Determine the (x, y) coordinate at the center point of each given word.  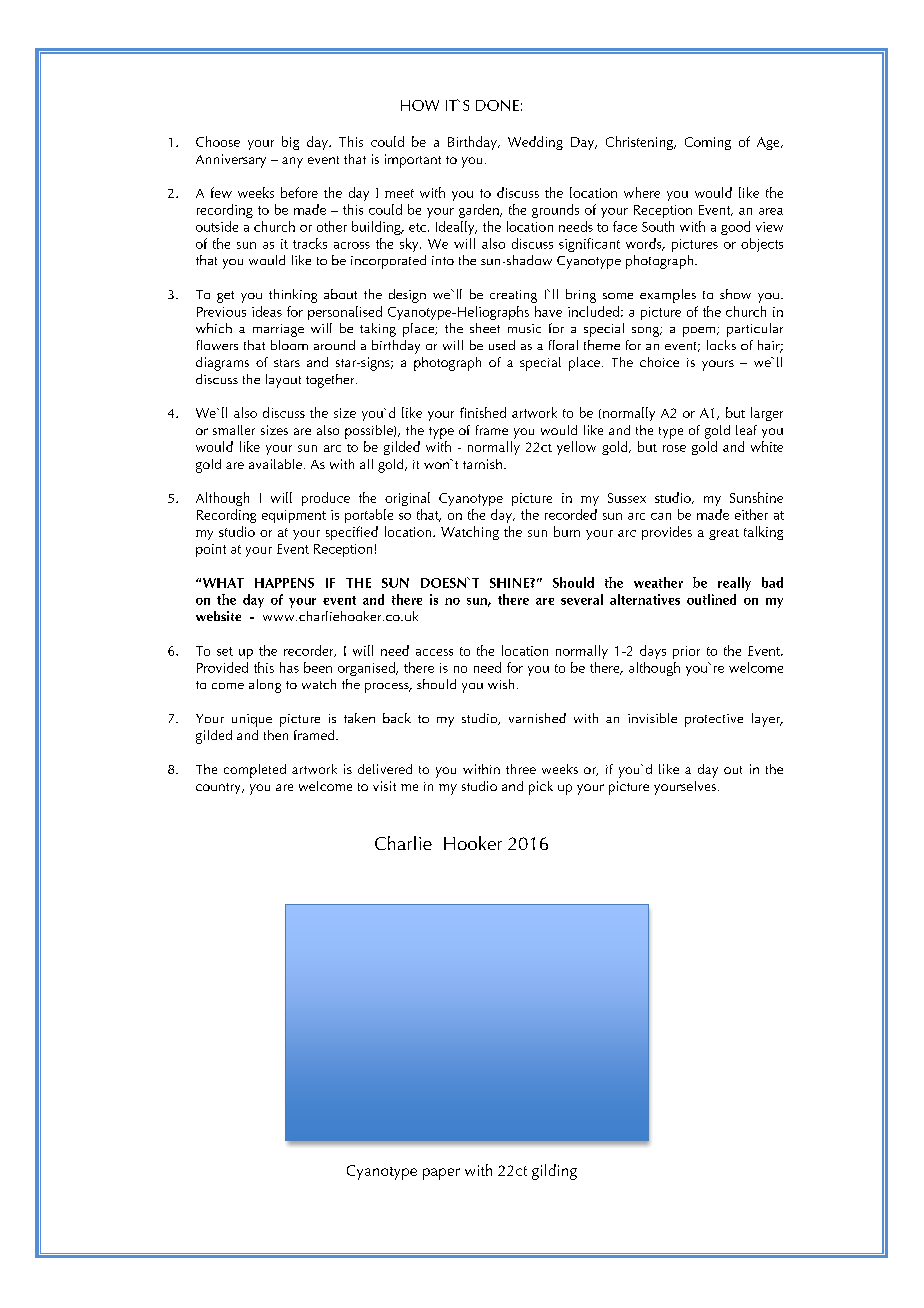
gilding (554, 1172)
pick (541, 788)
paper (441, 1174)
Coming (708, 143)
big (290, 143)
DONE (497, 105)
